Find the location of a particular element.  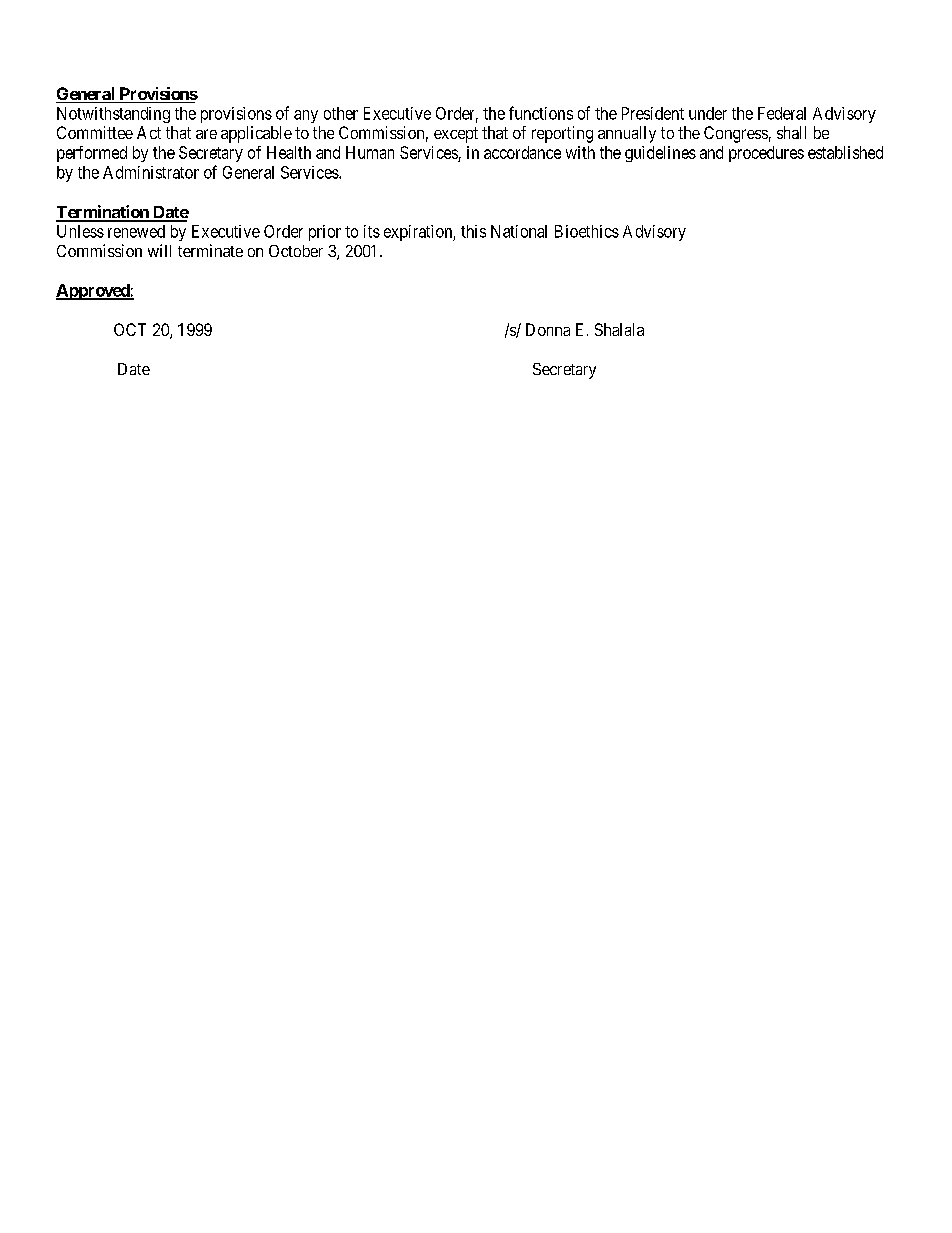

Bioethics is located at coordinates (587, 231).
